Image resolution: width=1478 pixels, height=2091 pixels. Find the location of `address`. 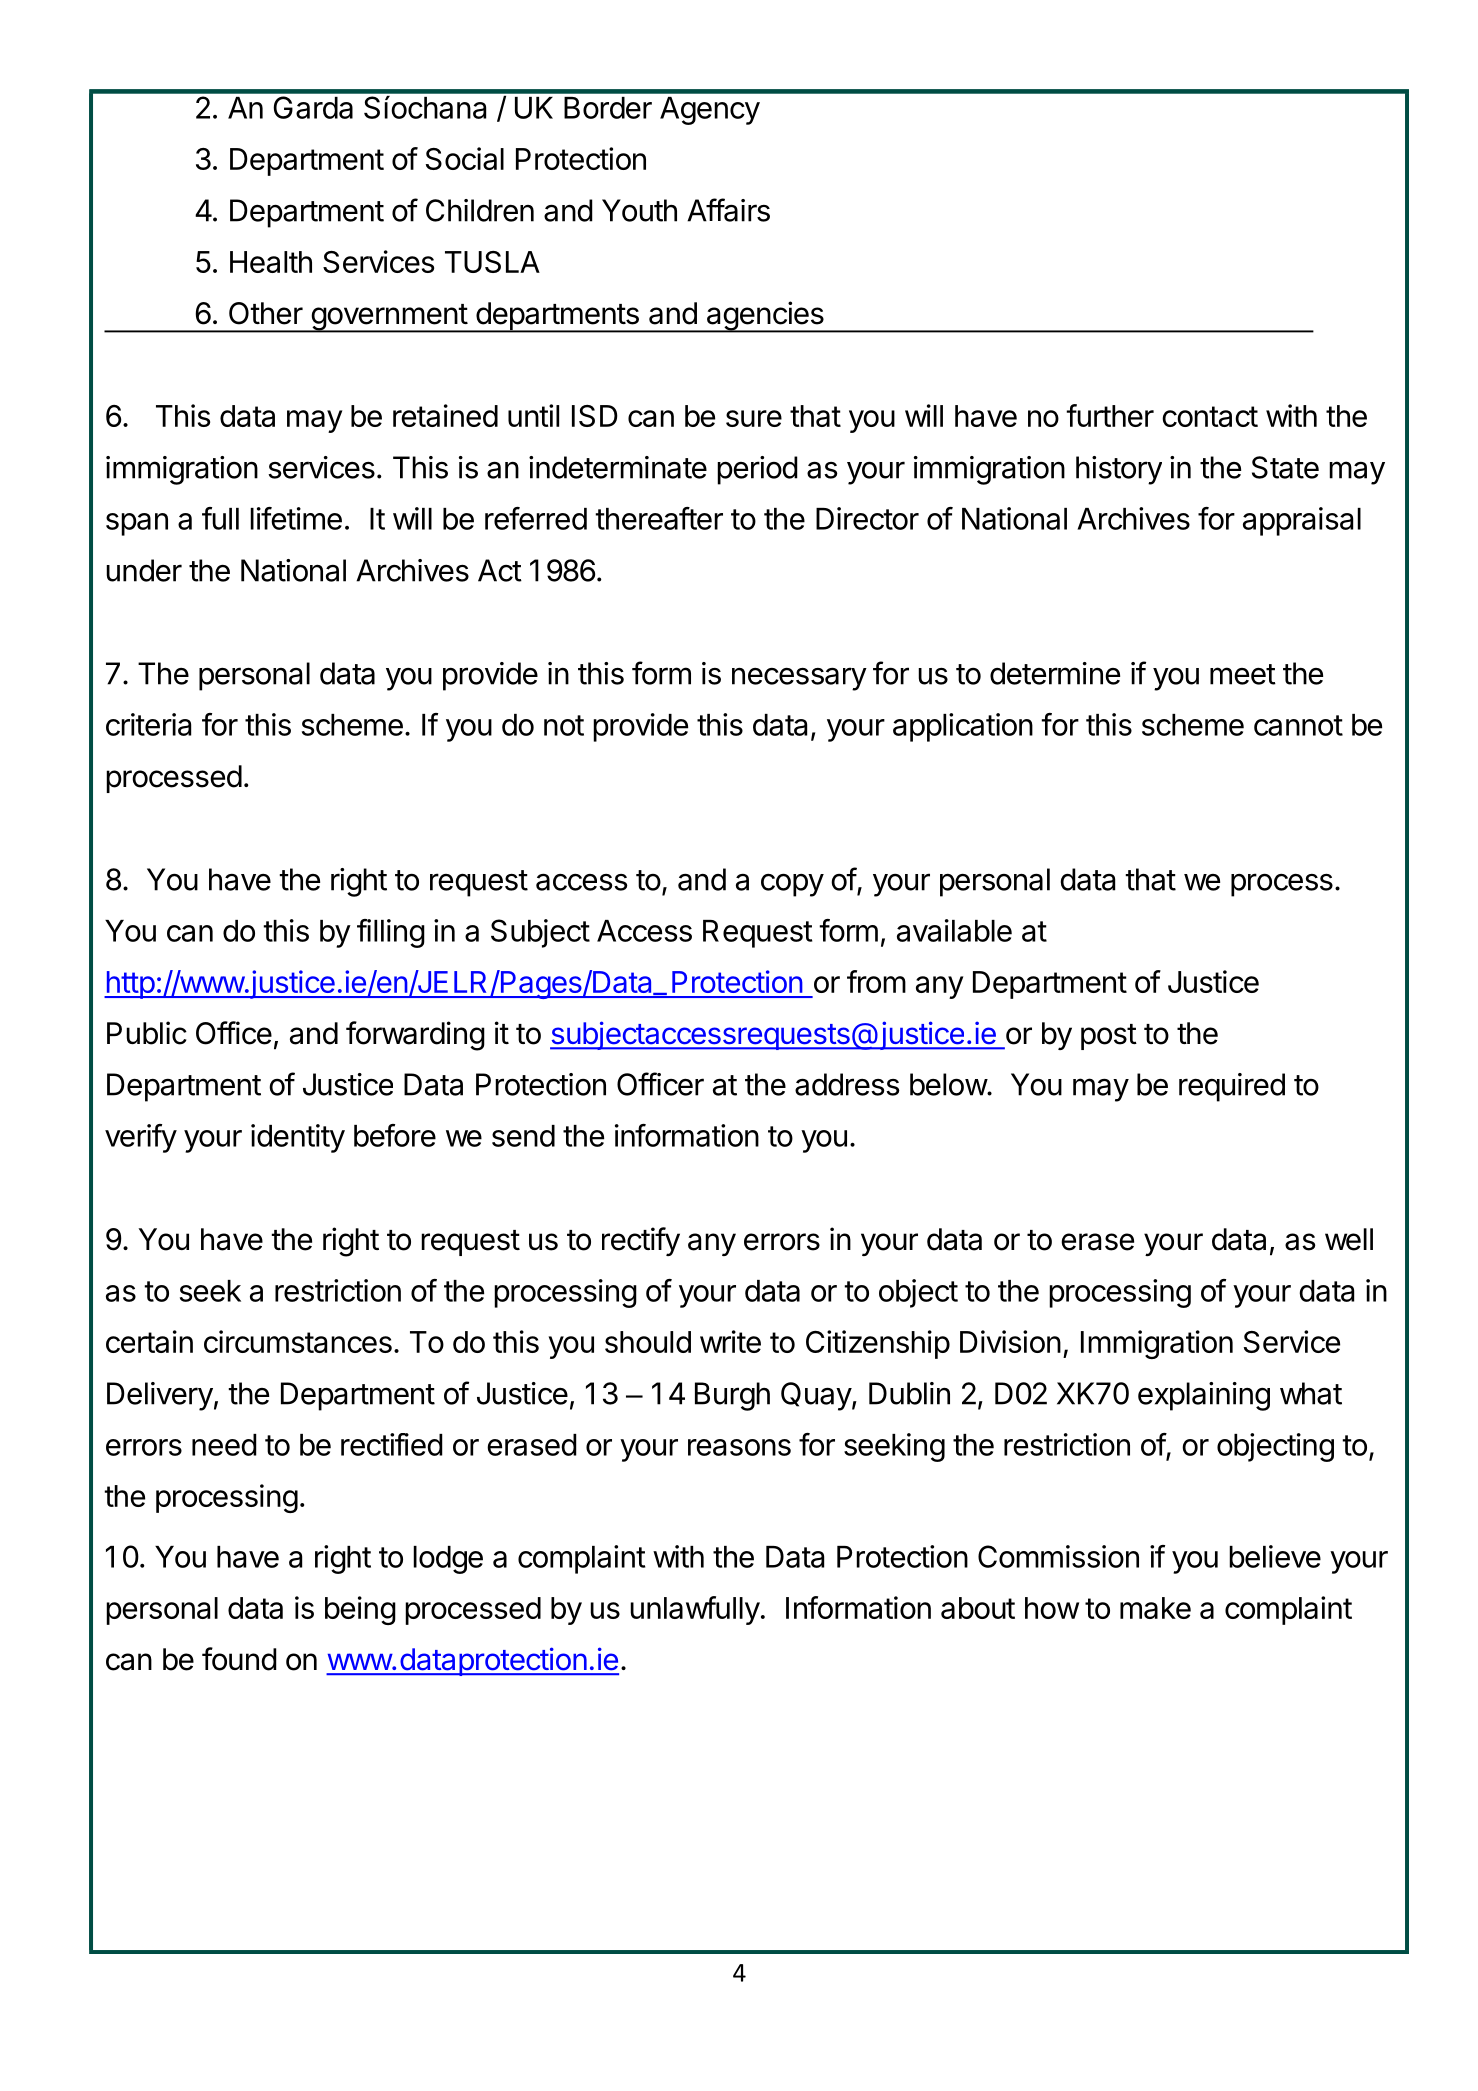

address is located at coordinates (847, 1084).
